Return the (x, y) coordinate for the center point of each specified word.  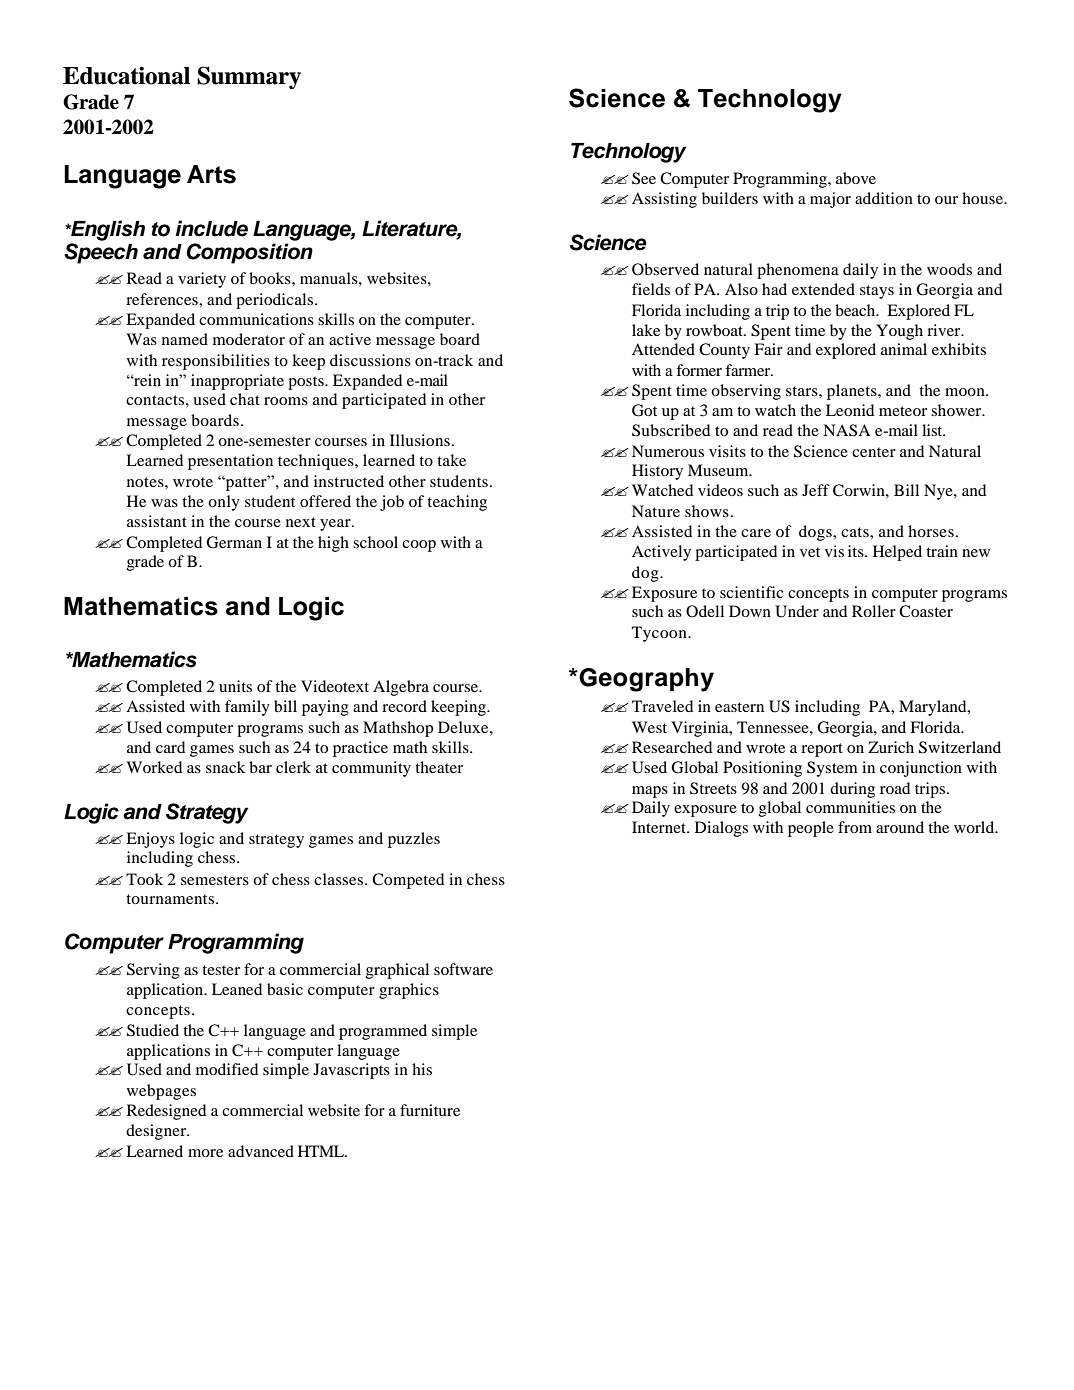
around (900, 827)
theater (439, 767)
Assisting (664, 200)
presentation (230, 462)
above (856, 178)
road (895, 788)
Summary (249, 77)
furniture (430, 1110)
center (874, 452)
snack (225, 767)
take (451, 460)
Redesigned (166, 1112)
